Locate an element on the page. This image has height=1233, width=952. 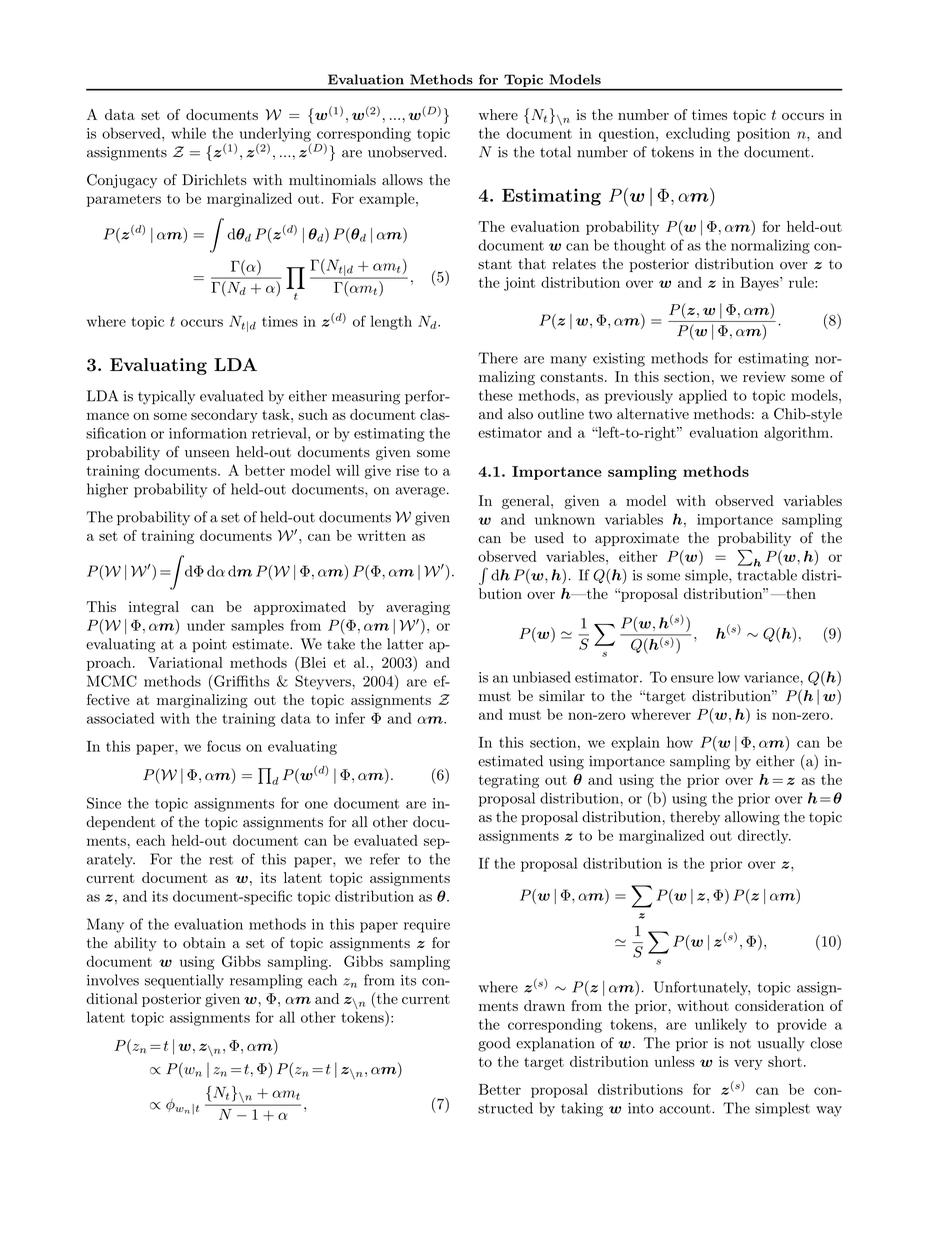
refer is located at coordinates (385, 859).
